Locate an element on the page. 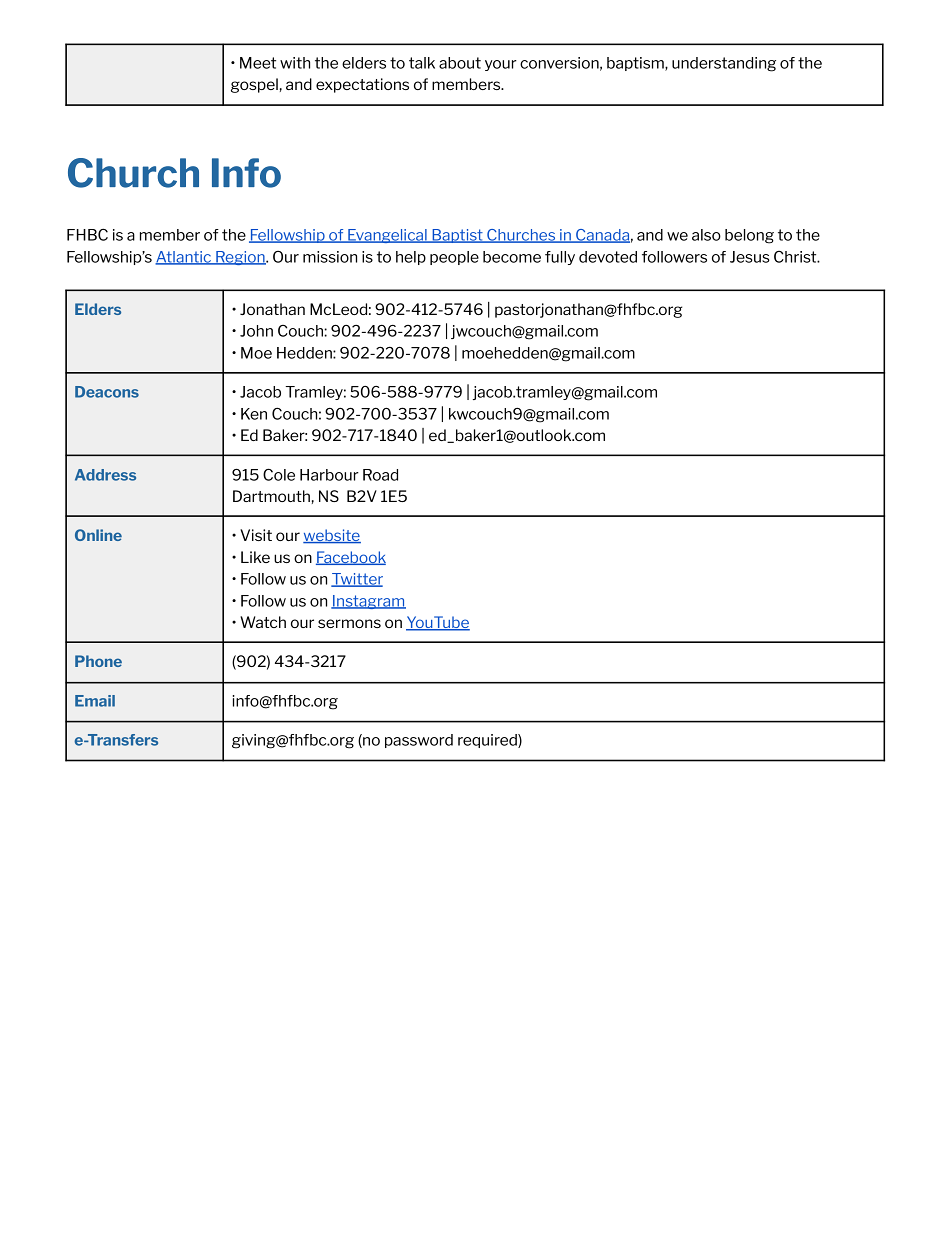 This document has height=1233, width=952. gospel is located at coordinates (254, 85).
